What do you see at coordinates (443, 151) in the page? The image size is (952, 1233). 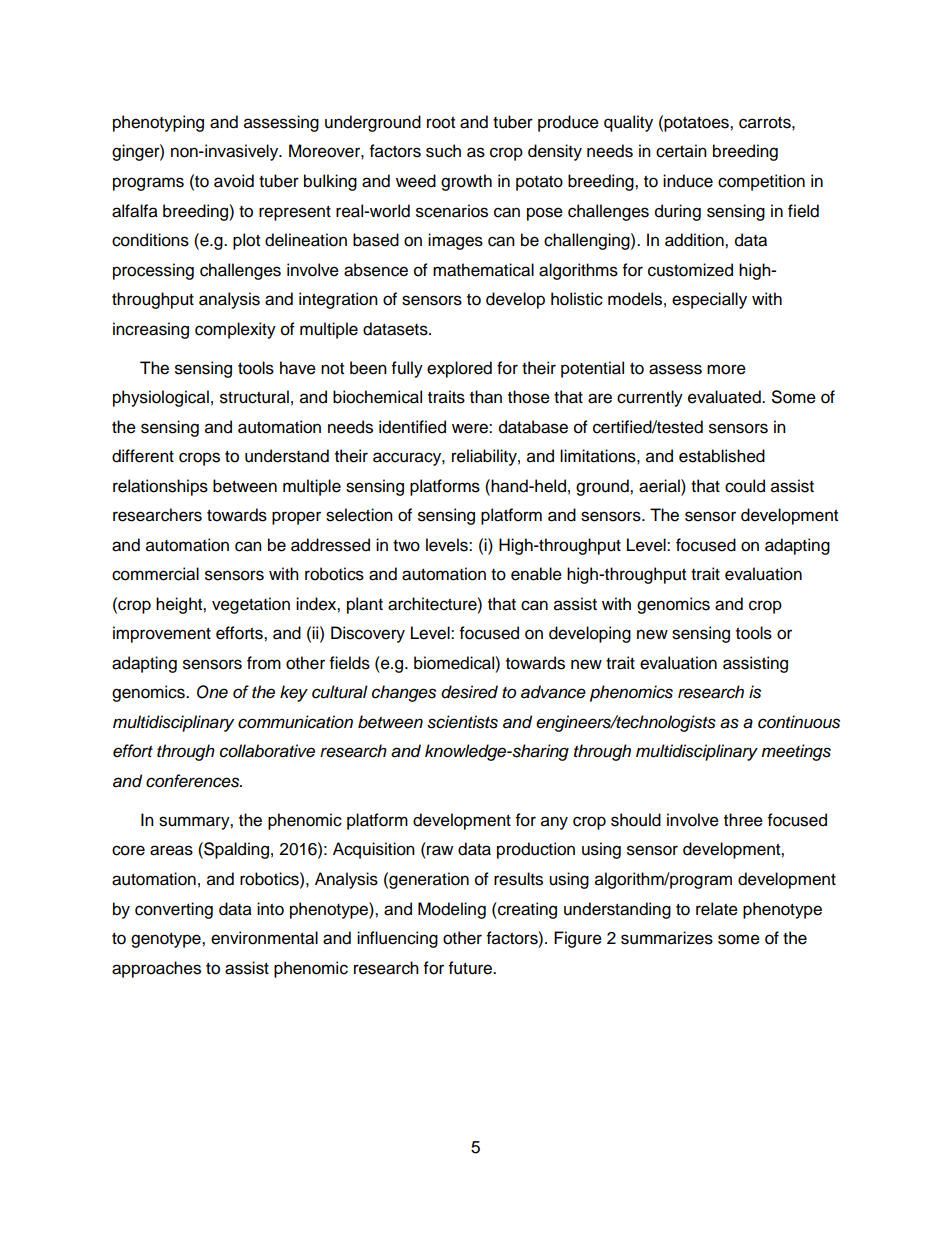 I see `such` at bounding box center [443, 151].
